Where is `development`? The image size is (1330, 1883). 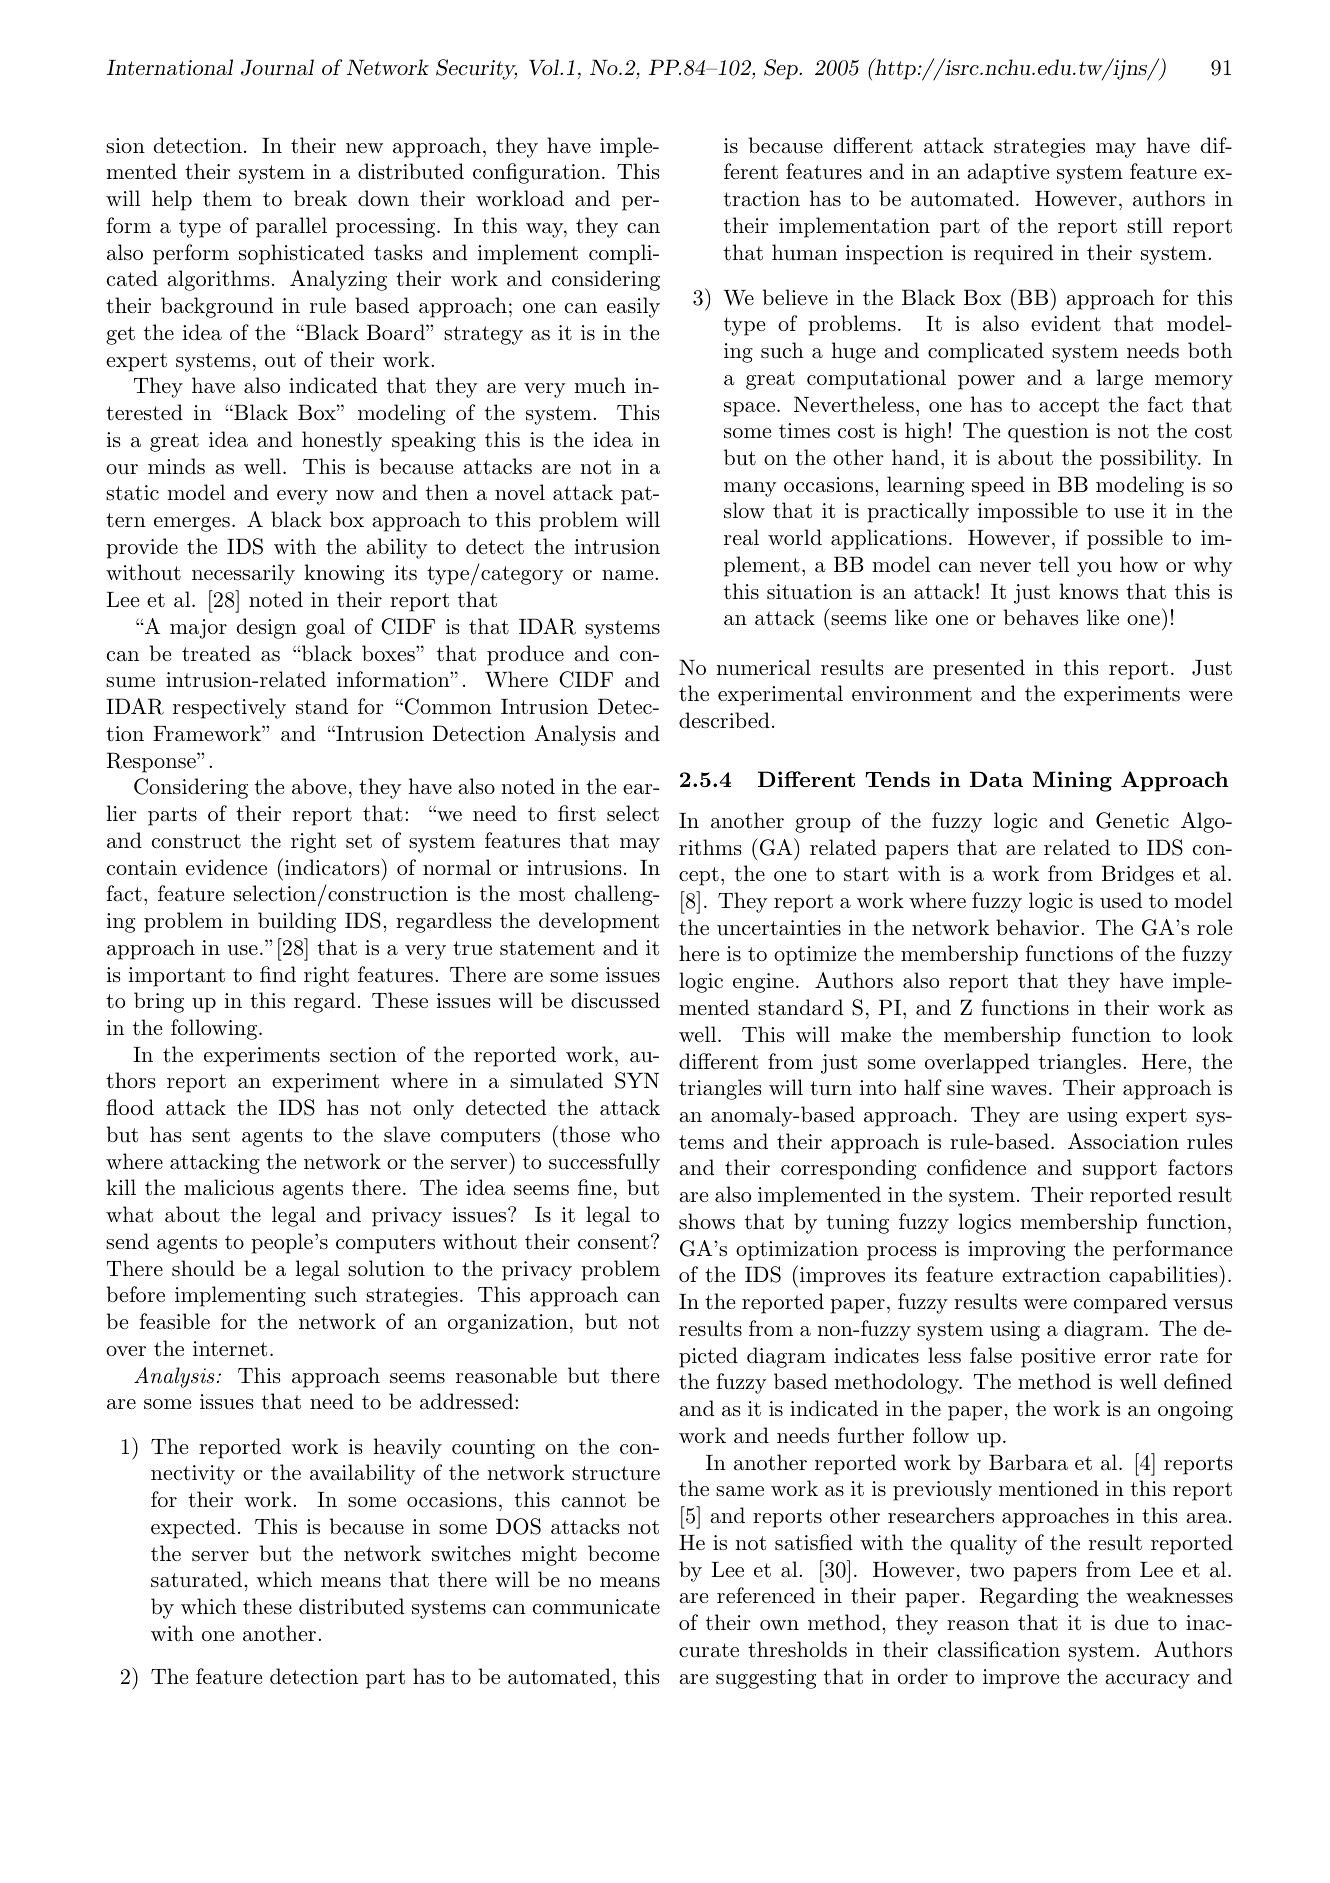 development is located at coordinates (599, 922).
